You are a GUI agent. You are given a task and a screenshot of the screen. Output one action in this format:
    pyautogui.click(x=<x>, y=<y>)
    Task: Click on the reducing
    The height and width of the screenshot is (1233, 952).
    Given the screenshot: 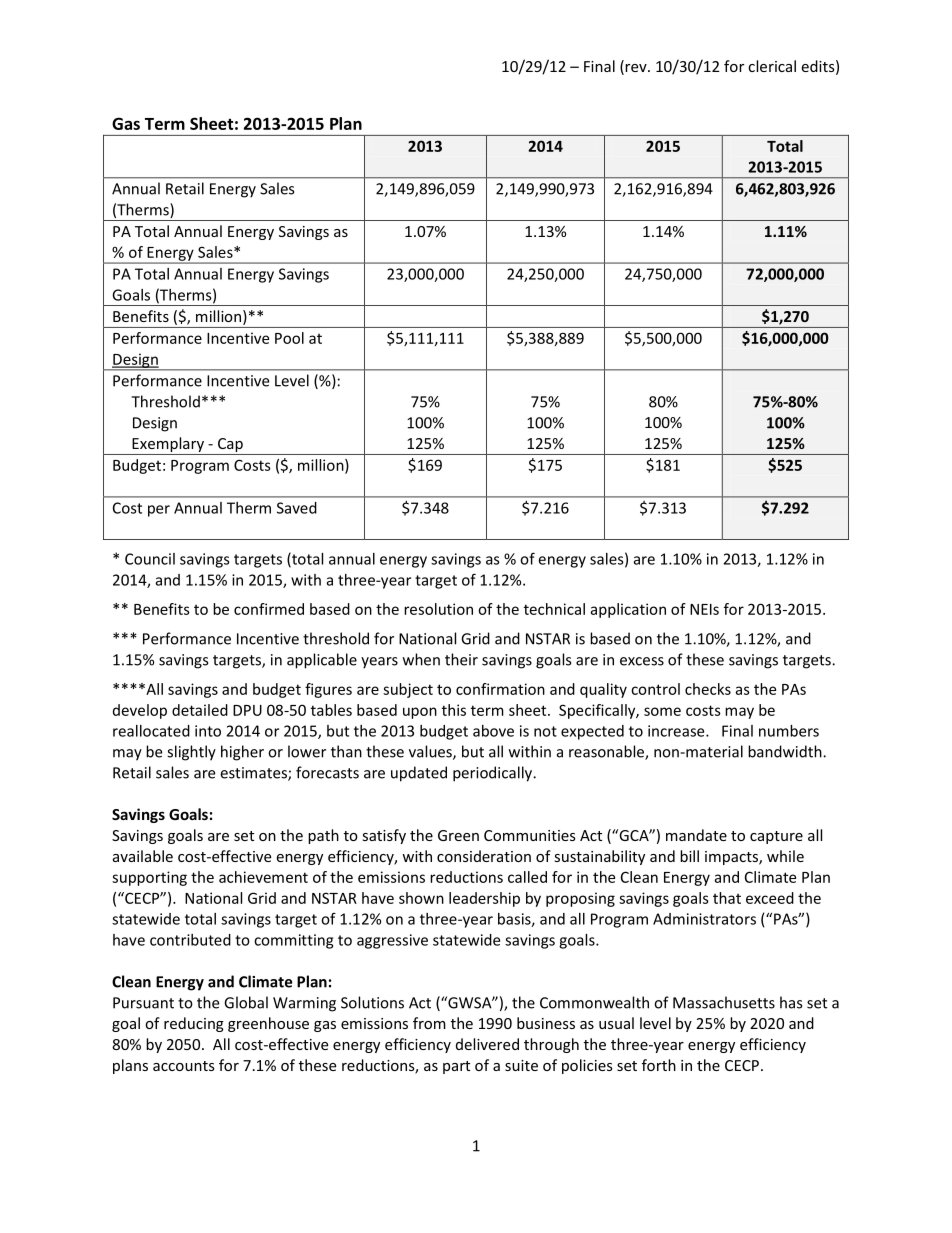 What is the action you would take?
    pyautogui.click(x=194, y=1024)
